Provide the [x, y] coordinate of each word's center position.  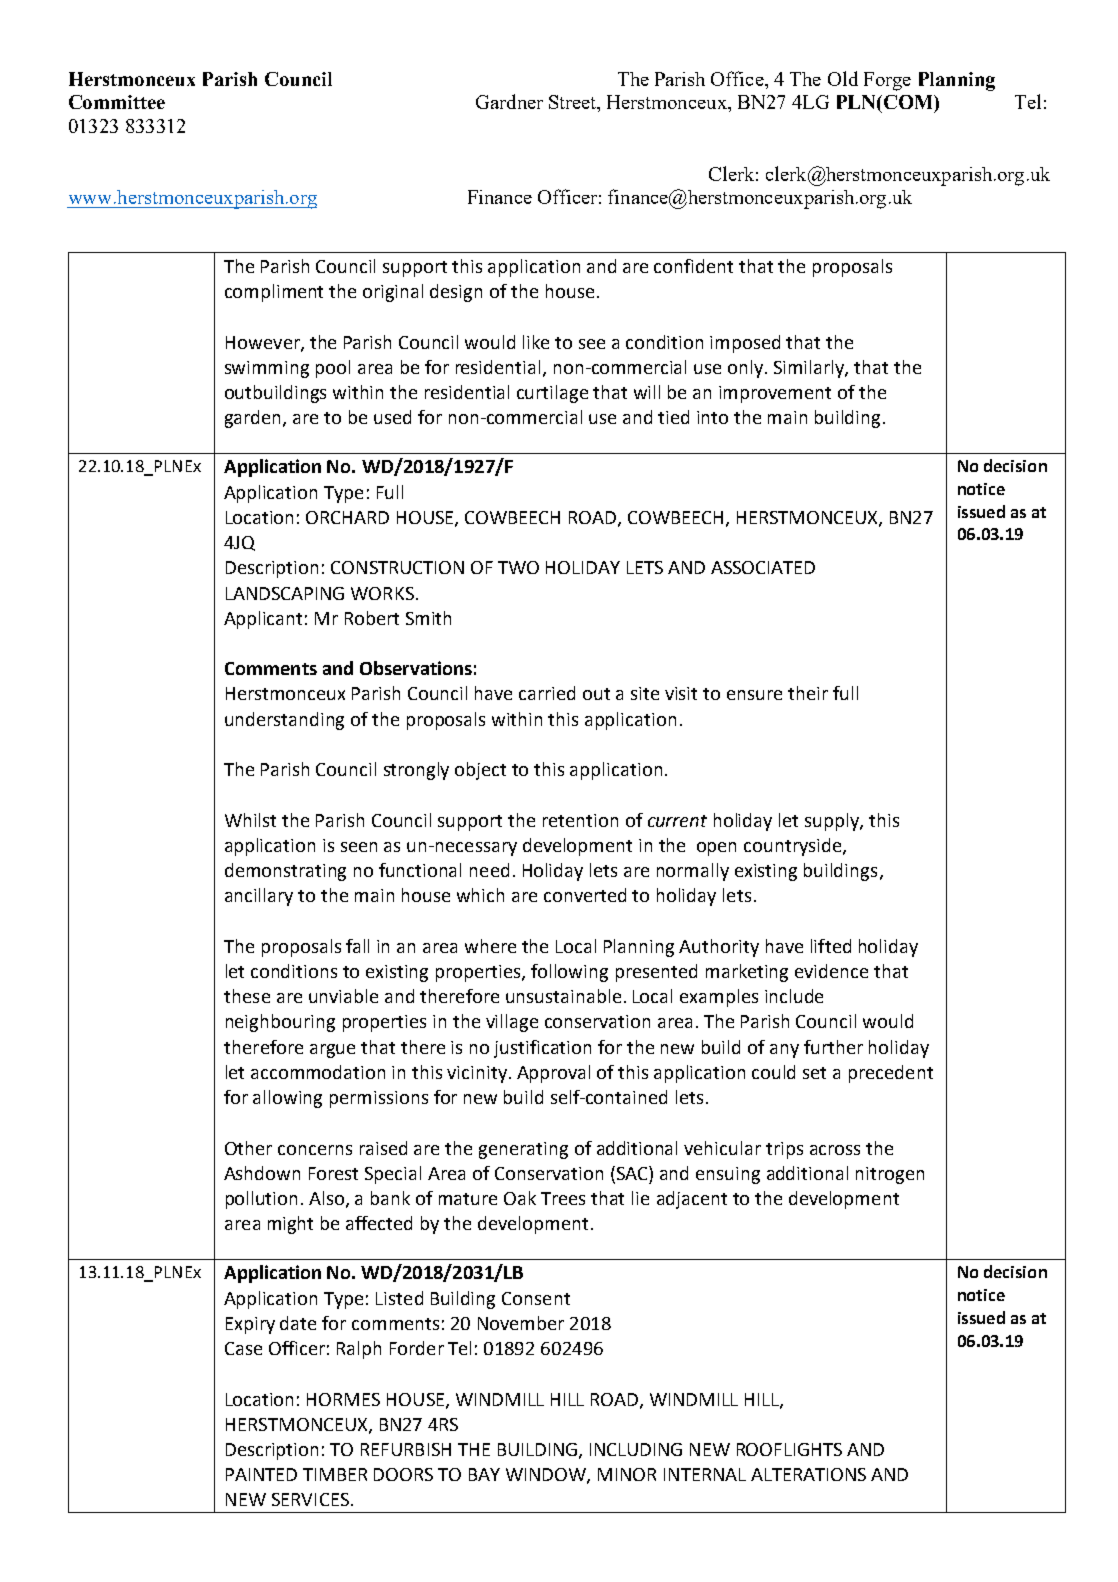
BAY [484, 1474]
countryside [794, 847]
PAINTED [261, 1474]
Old [843, 78]
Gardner [509, 101]
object [480, 771]
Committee [117, 102]
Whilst [250, 820]
